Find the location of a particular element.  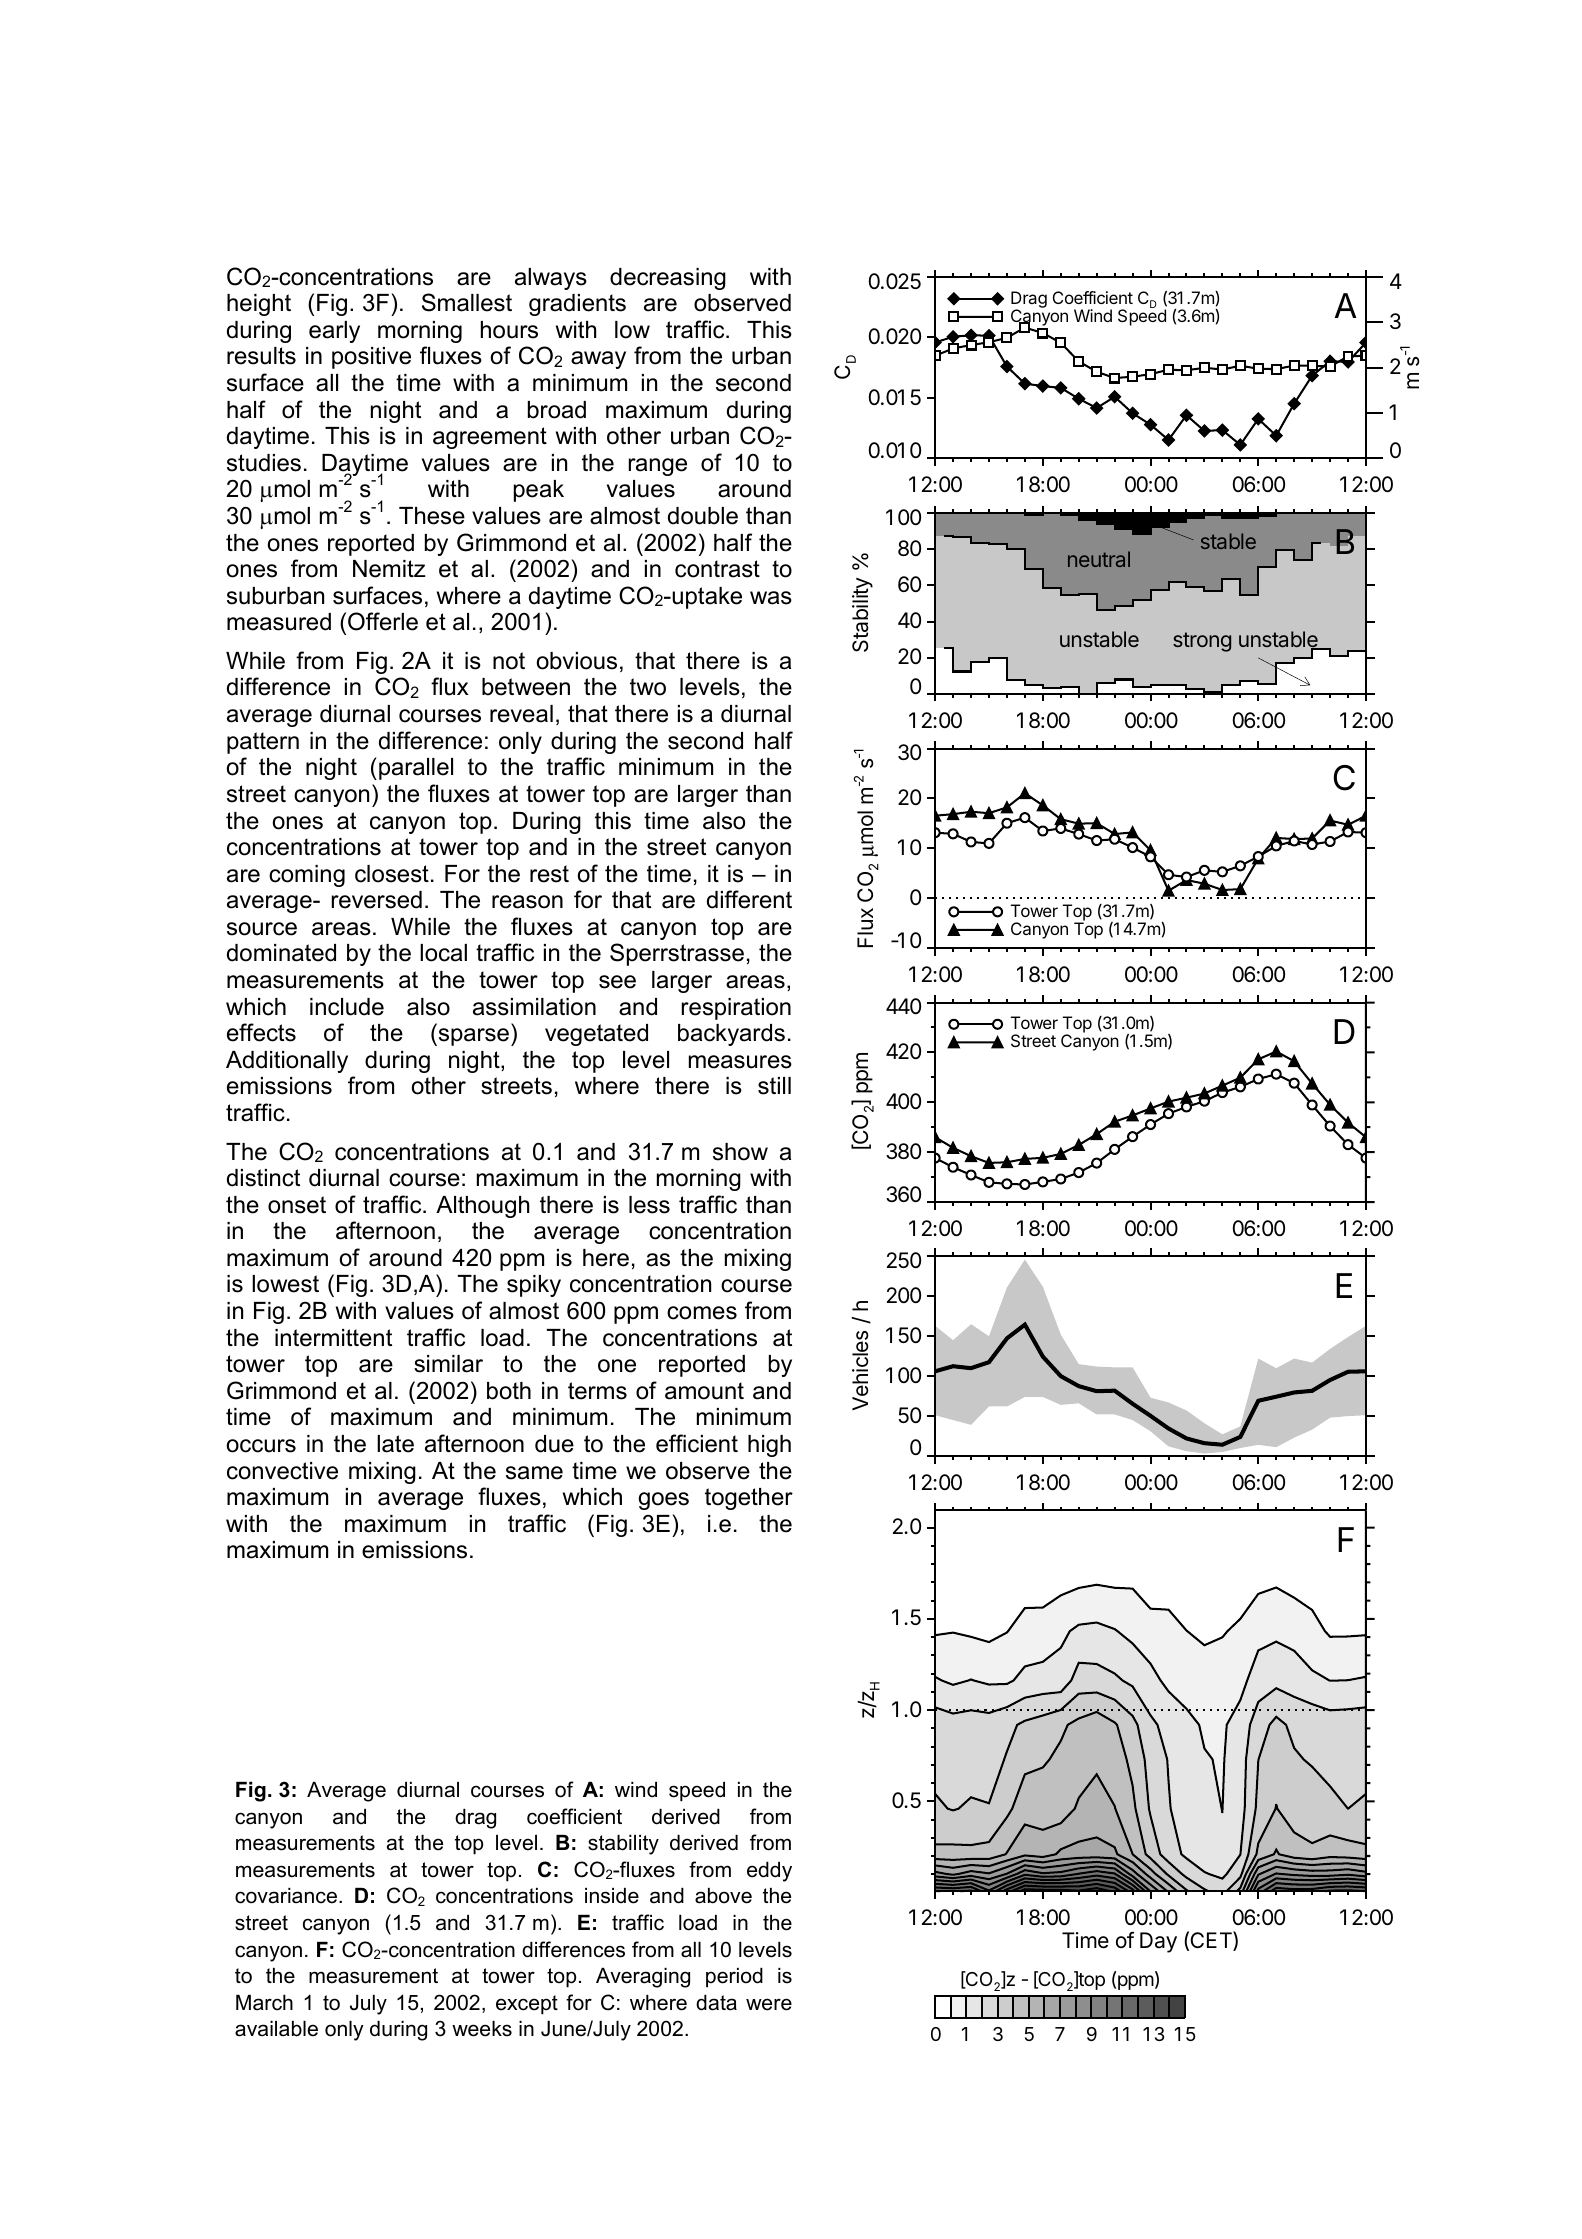

parallel is located at coordinates (416, 769).
